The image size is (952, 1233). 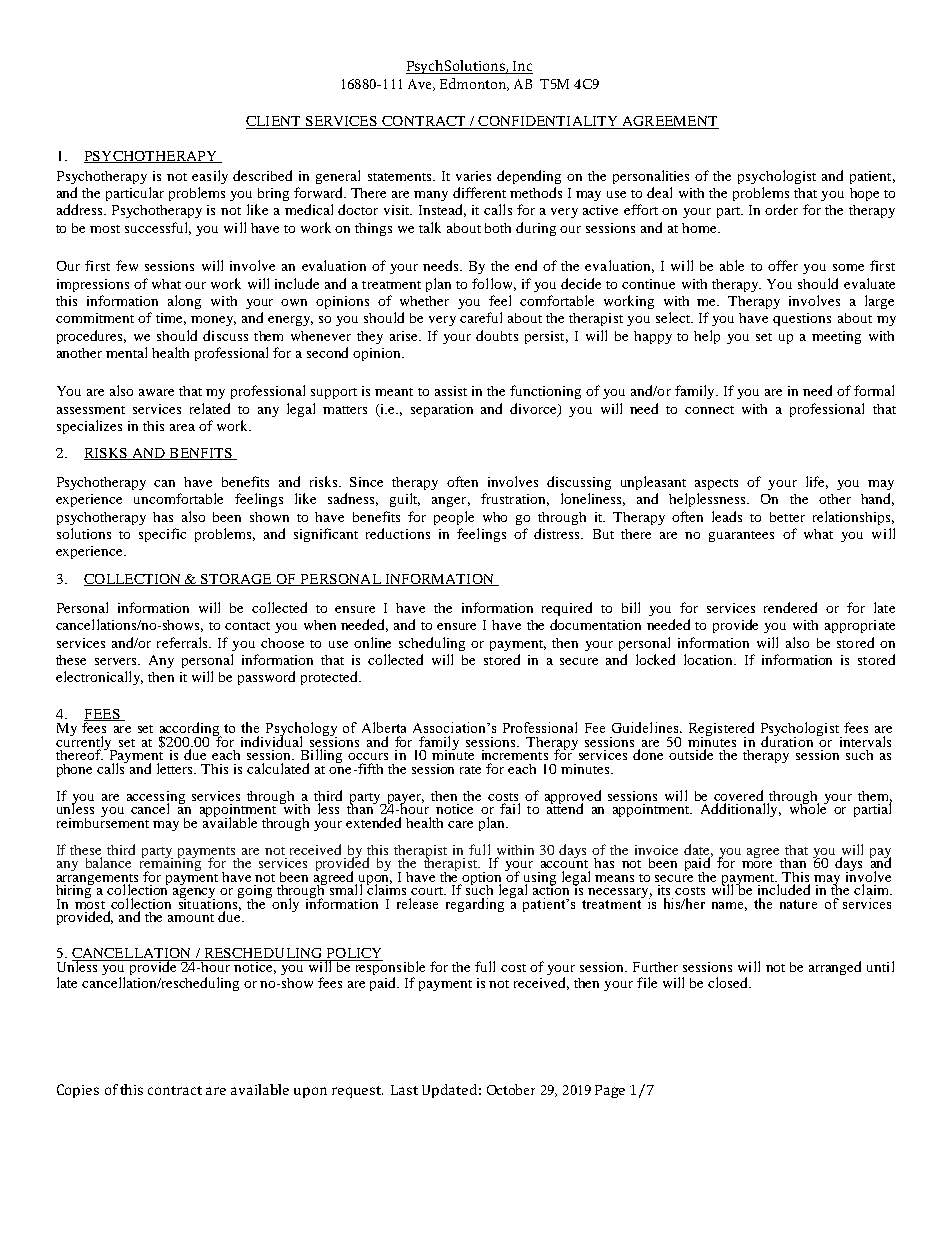 I want to click on Copies, so click(x=78, y=1091).
